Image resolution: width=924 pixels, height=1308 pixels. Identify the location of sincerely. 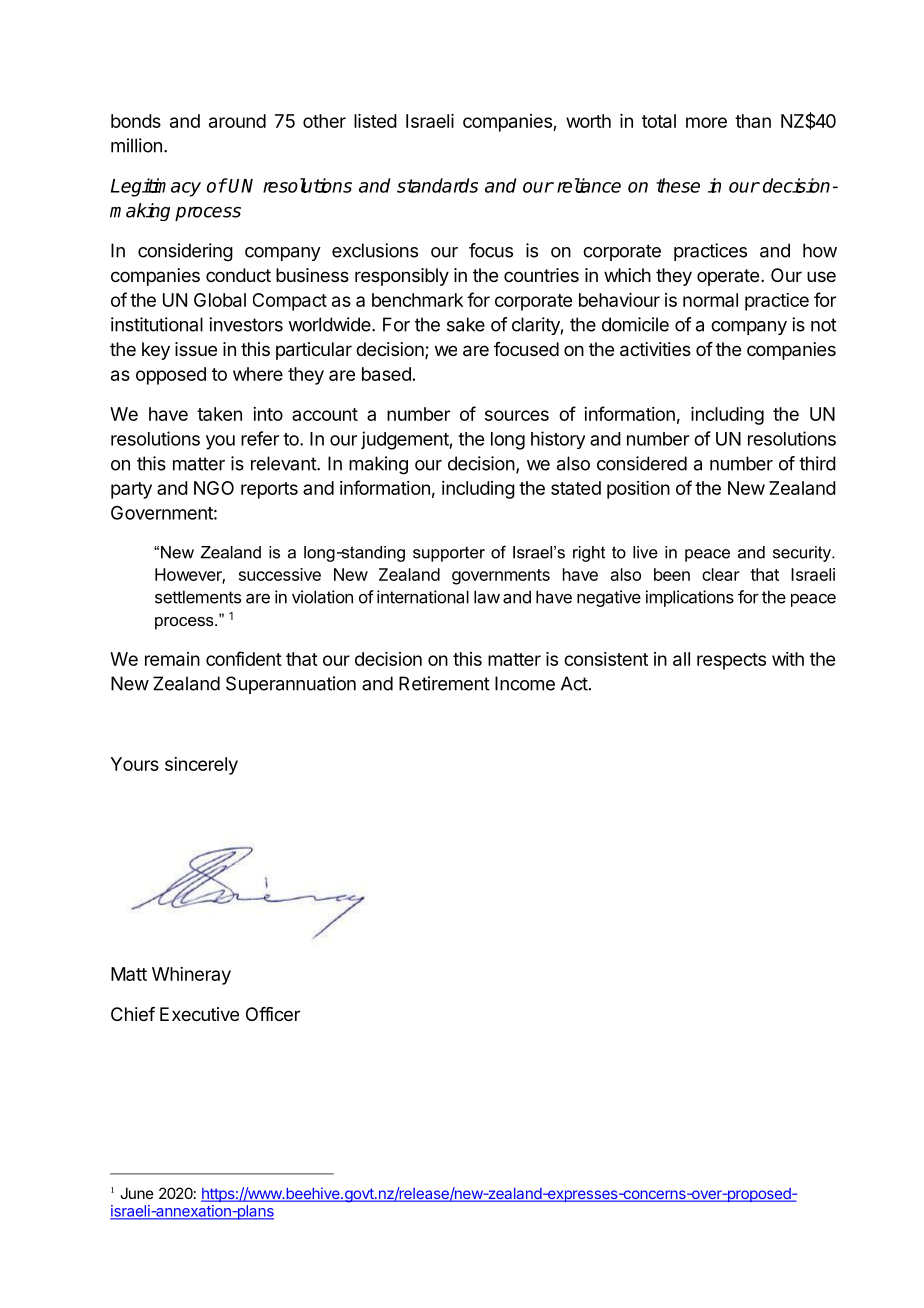
(201, 766).
